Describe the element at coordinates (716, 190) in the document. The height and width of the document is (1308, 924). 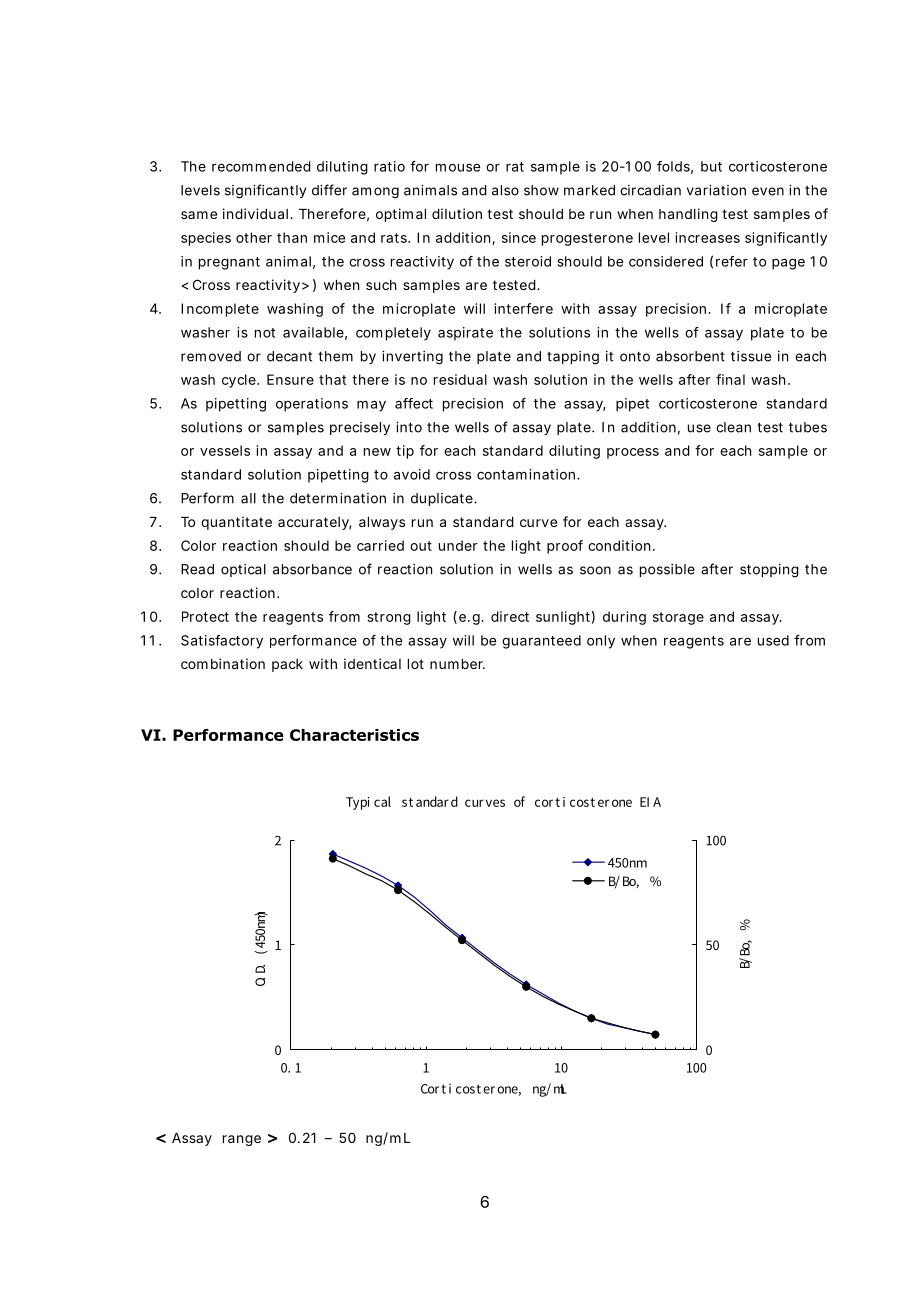
I see `variation` at that location.
